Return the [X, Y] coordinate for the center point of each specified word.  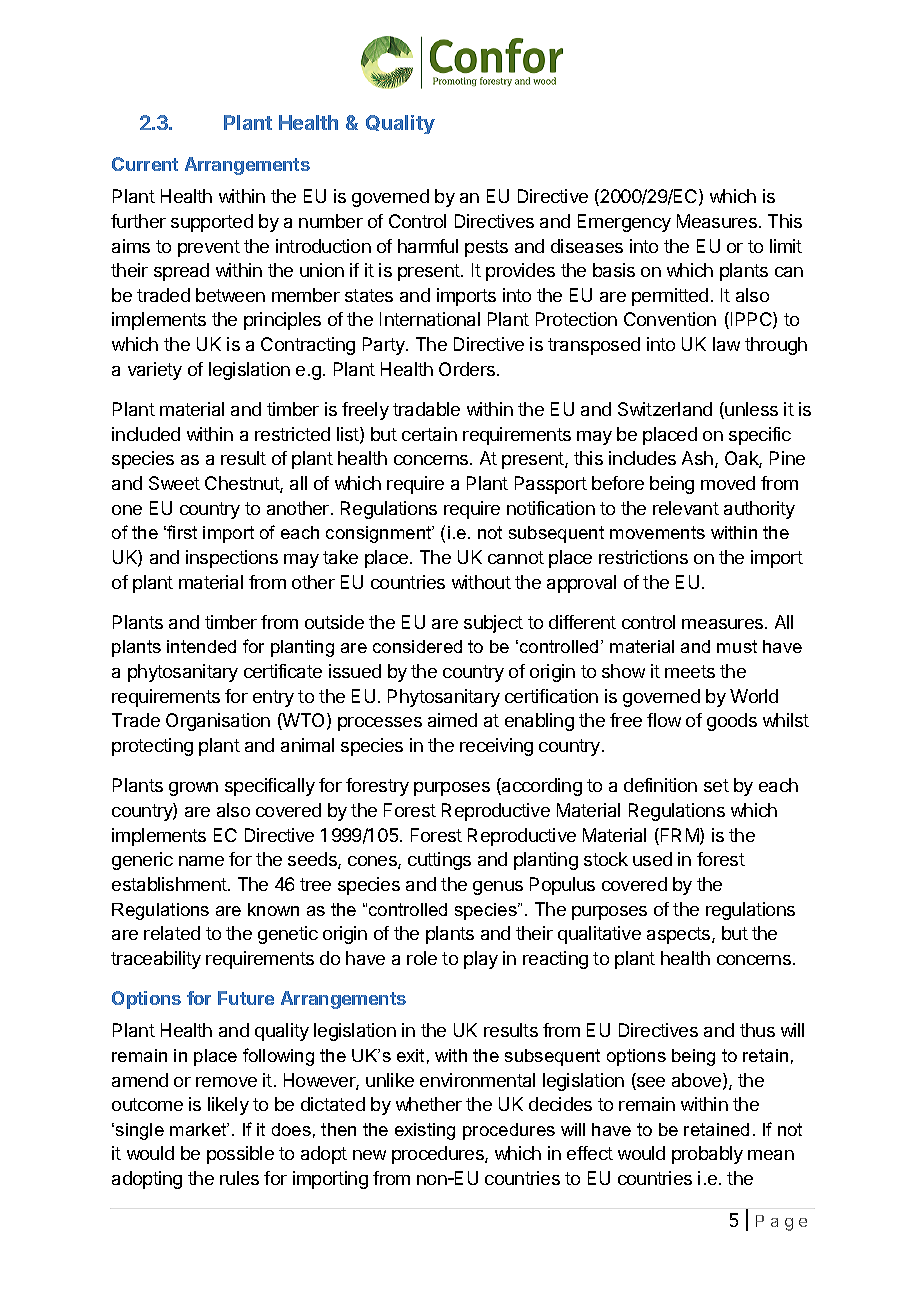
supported [212, 223]
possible [240, 1155]
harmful [428, 246]
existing [425, 1131]
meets [690, 671]
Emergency [624, 223]
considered [417, 646]
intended [201, 646]
